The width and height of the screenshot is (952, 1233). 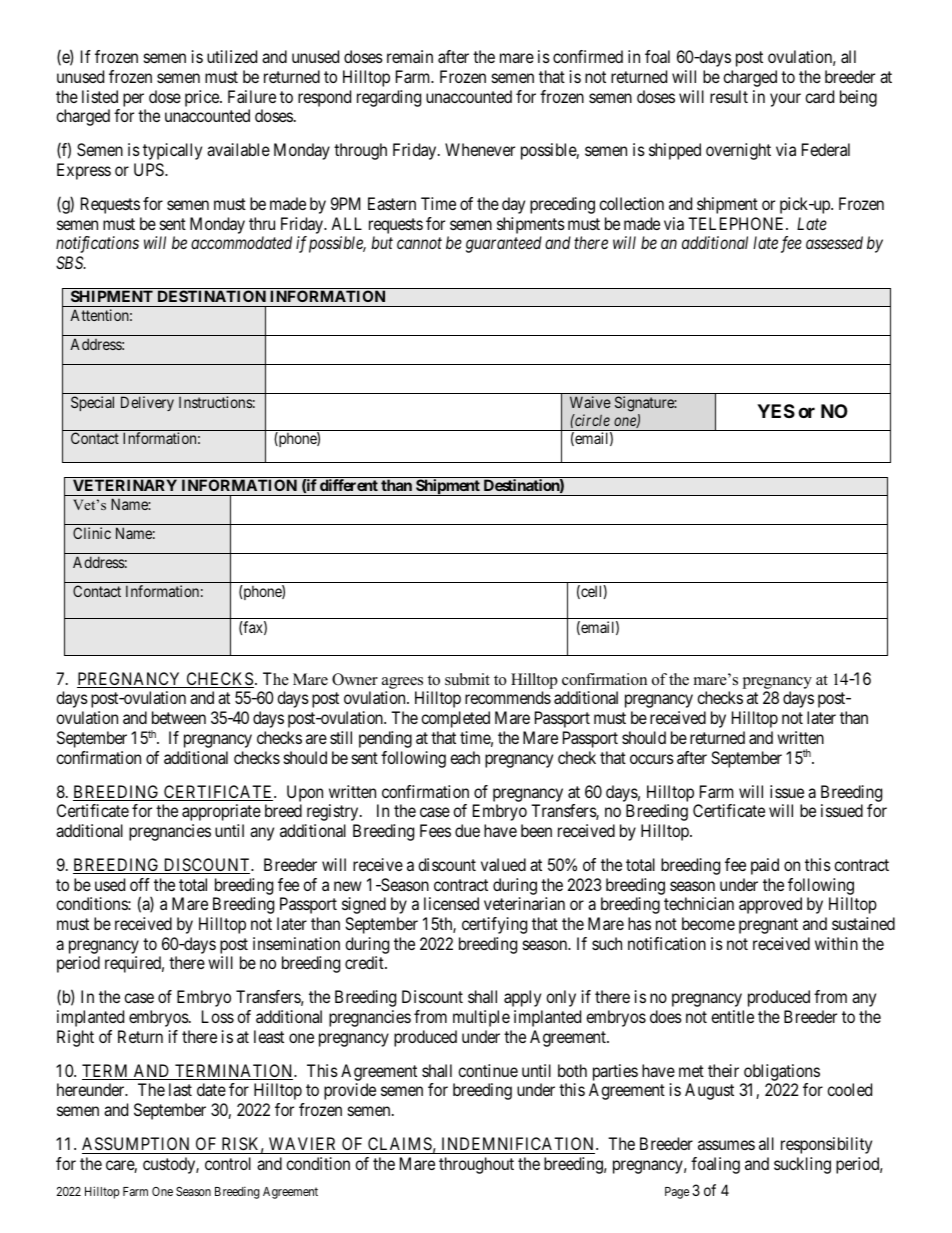 I want to click on Delivery, so click(x=147, y=403).
